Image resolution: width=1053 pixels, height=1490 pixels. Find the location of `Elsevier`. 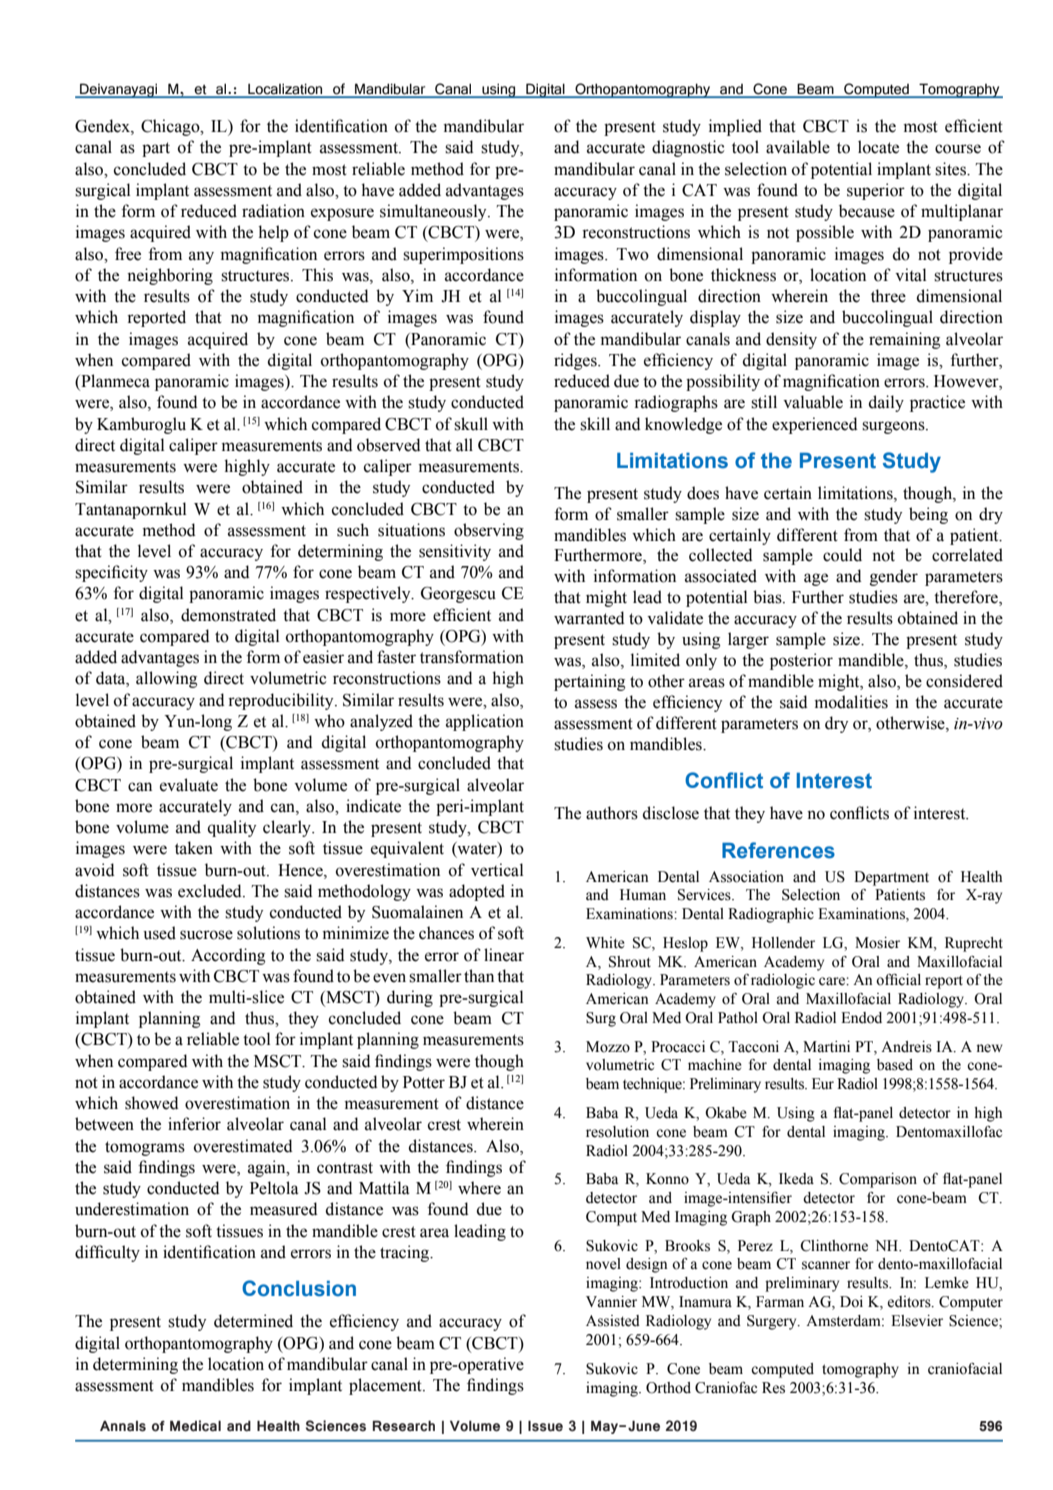

Elsevier is located at coordinates (917, 1321).
